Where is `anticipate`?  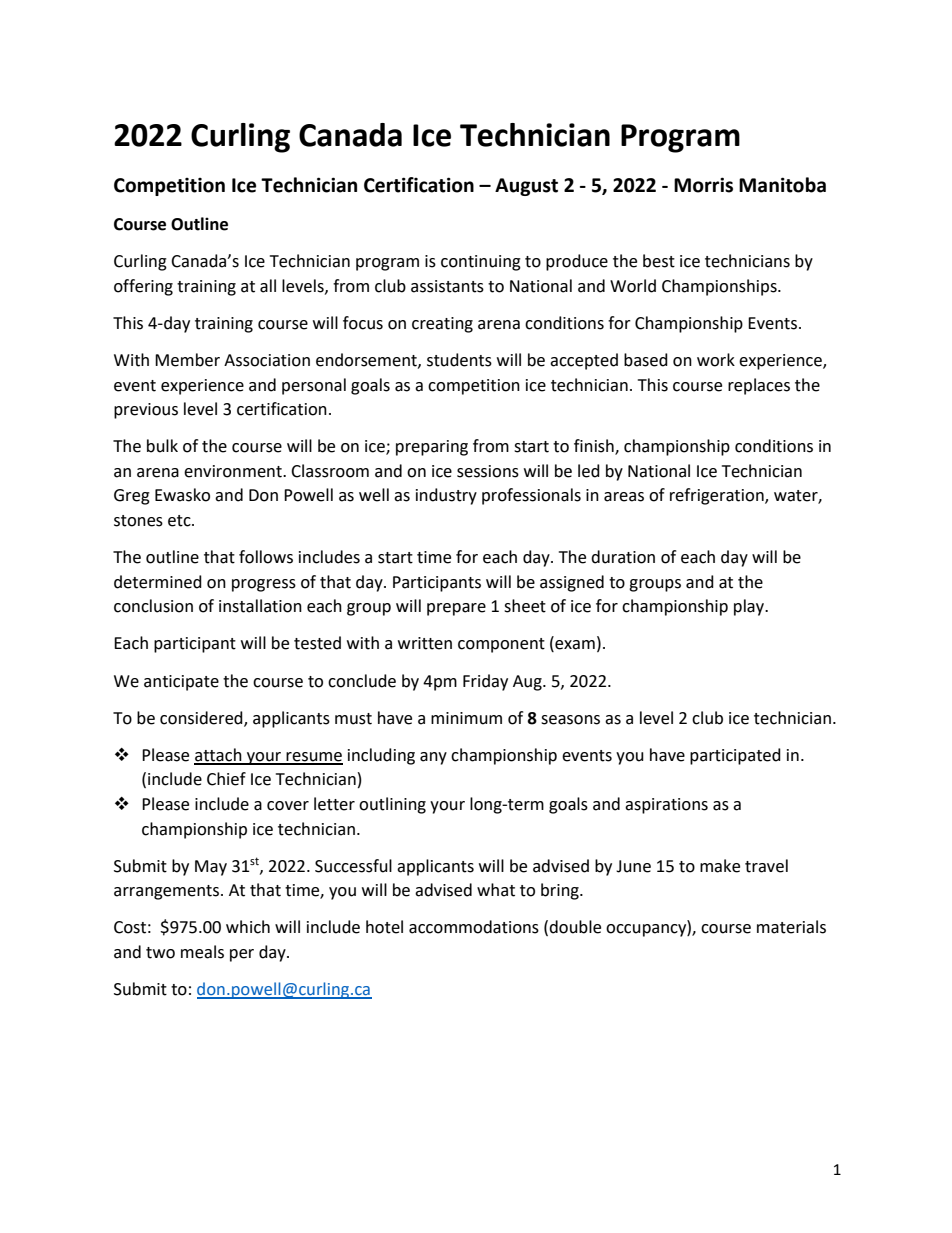 anticipate is located at coordinates (181, 683).
